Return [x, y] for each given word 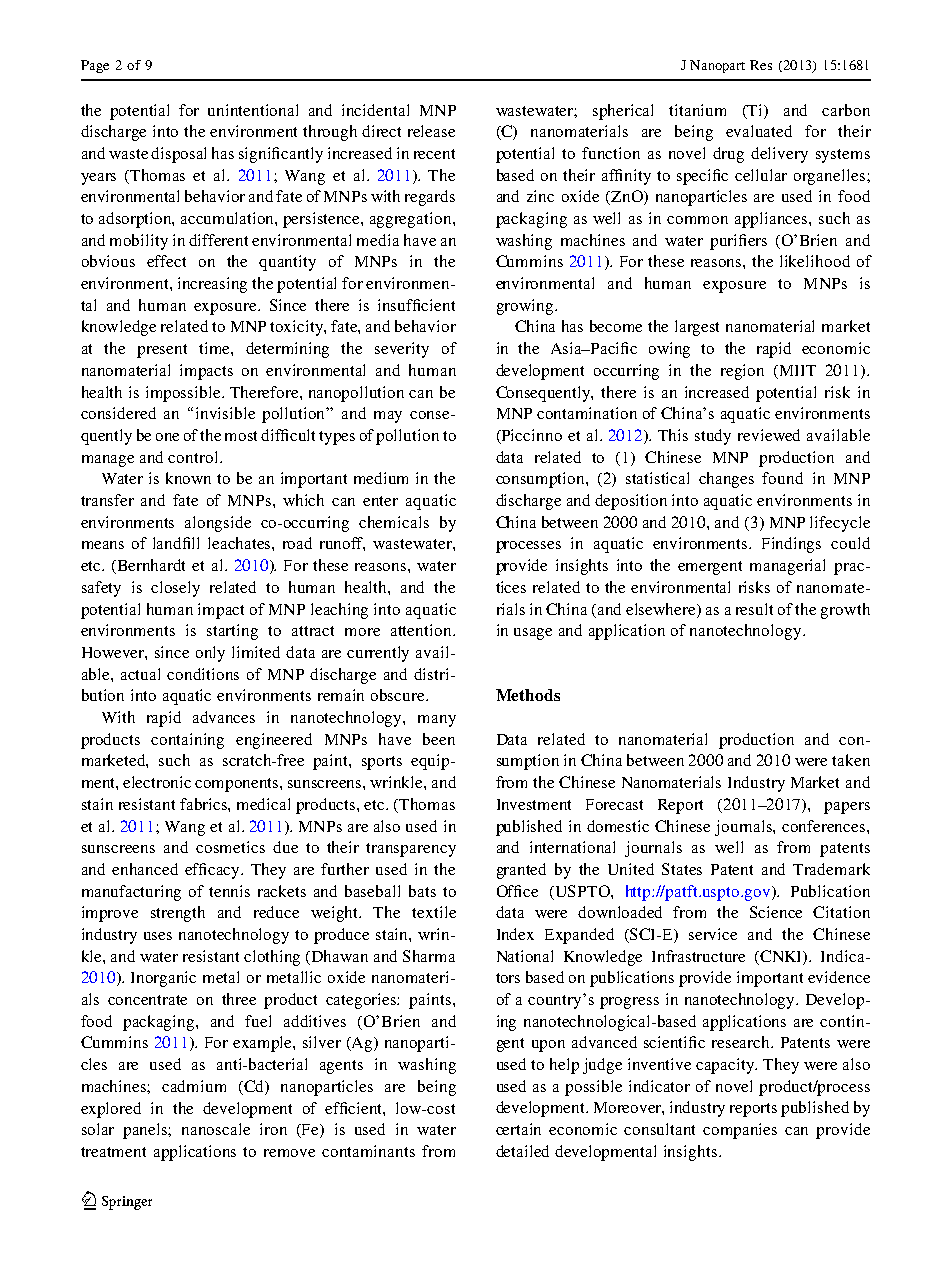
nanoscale [216, 1129]
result [754, 609]
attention [422, 630]
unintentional [253, 110]
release [431, 131]
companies [740, 1131]
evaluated [759, 131]
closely [175, 589]
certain [518, 1129]
